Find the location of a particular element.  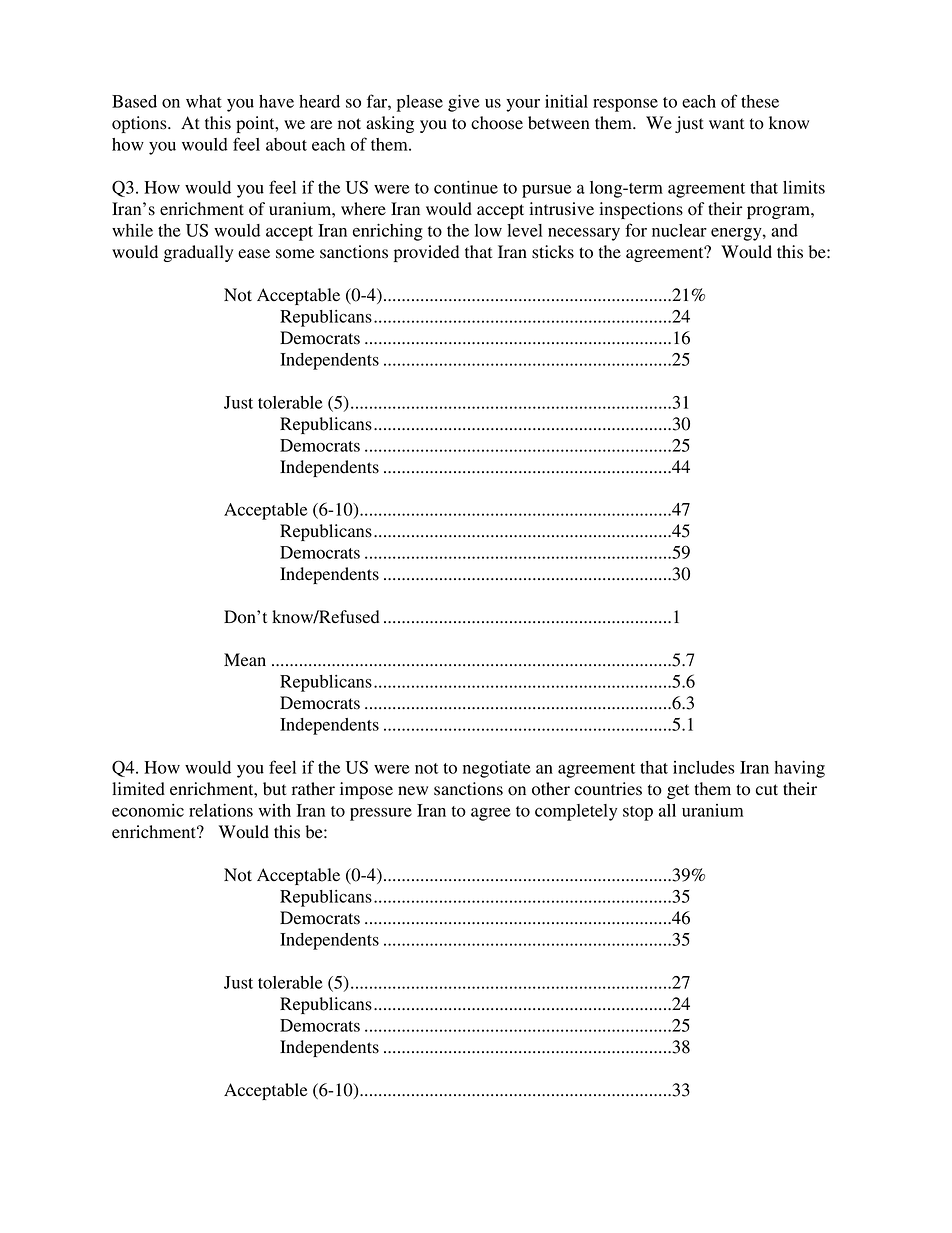

negotiate is located at coordinates (496, 769).
